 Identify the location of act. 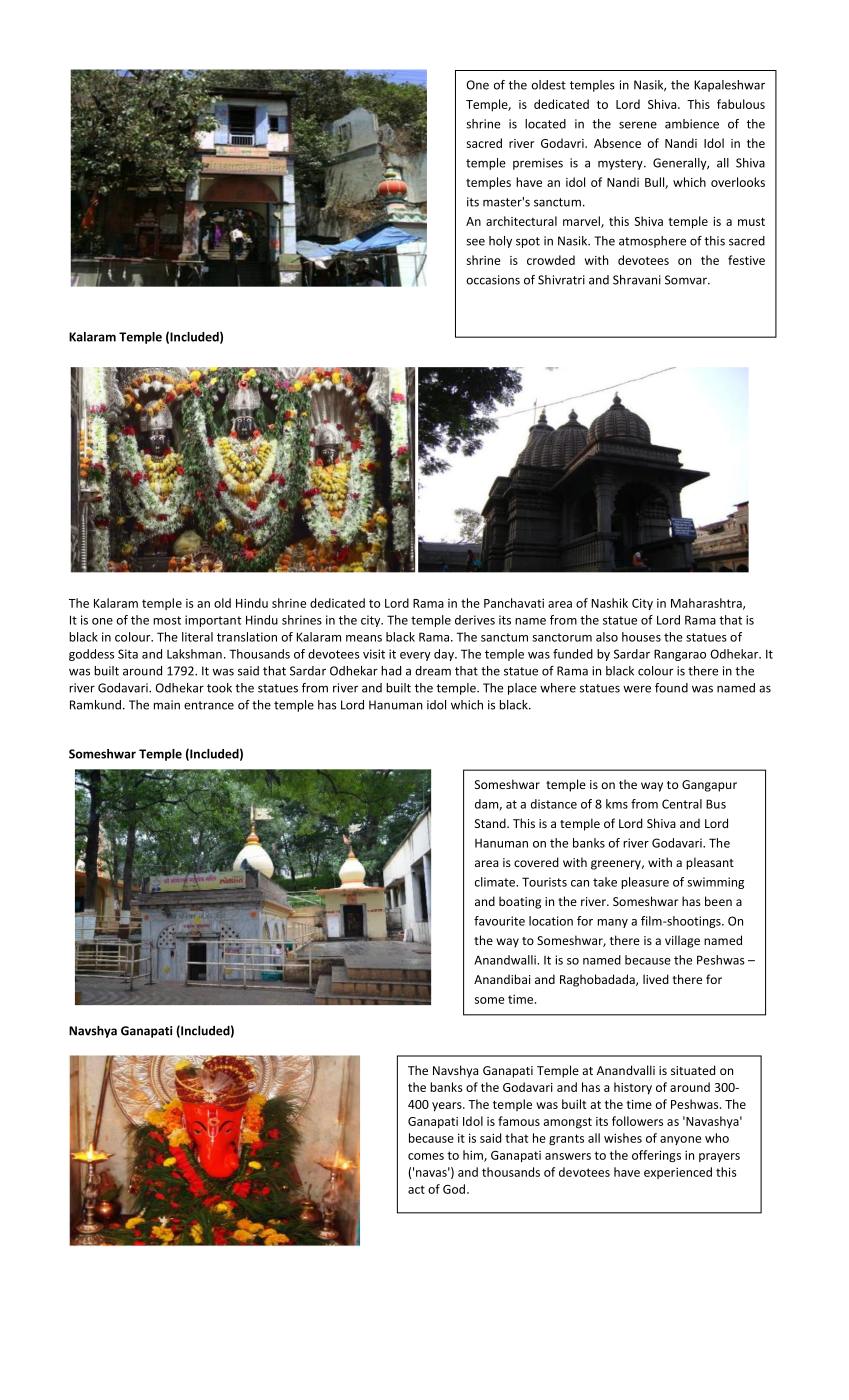
(416, 1189).
